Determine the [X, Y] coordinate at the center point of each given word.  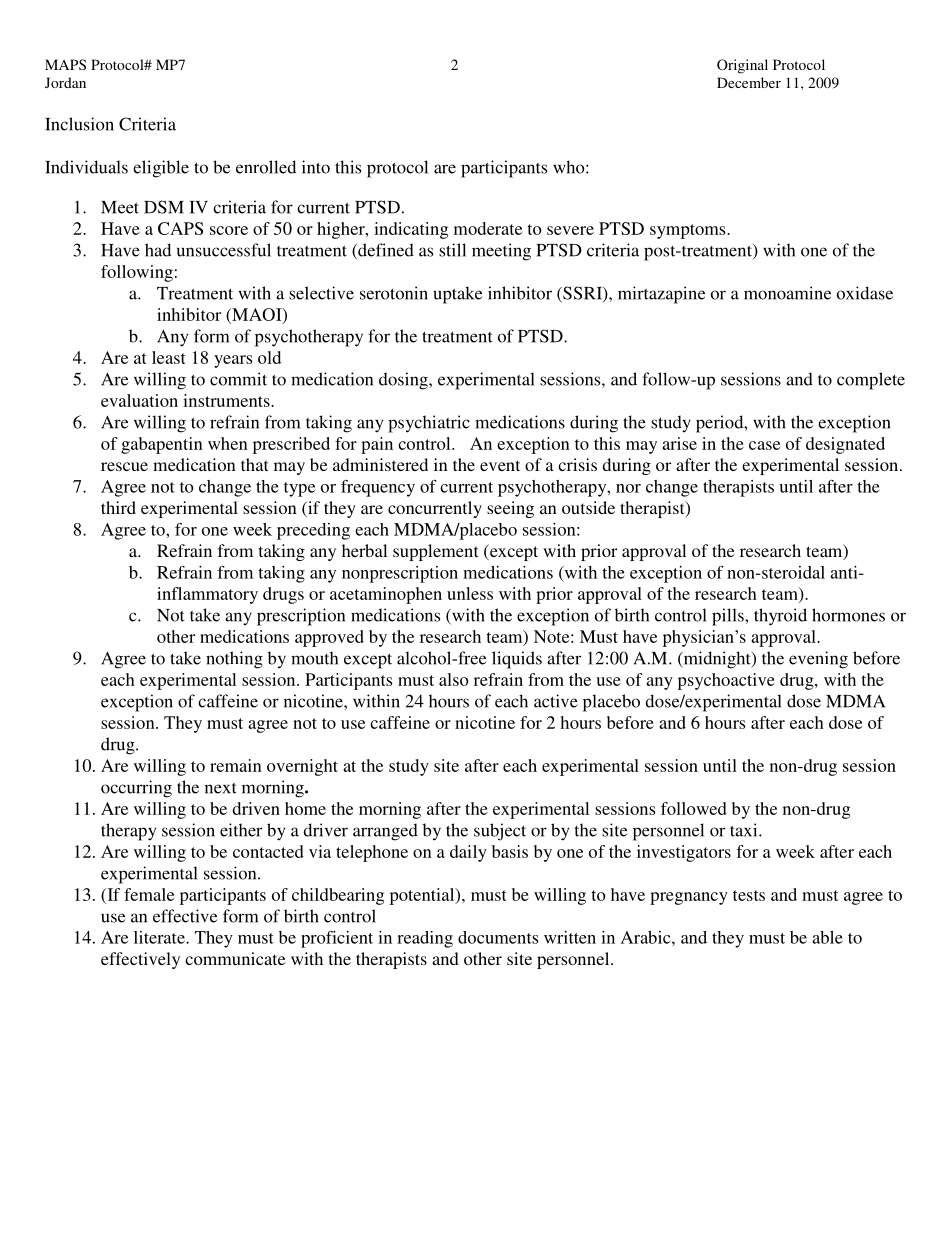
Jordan [65, 82]
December [749, 82]
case [764, 445]
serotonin [394, 293]
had [158, 250]
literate [160, 937]
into [316, 167]
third [118, 507]
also [454, 679]
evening [818, 660]
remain [236, 765]
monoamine [787, 293]
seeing [510, 509]
